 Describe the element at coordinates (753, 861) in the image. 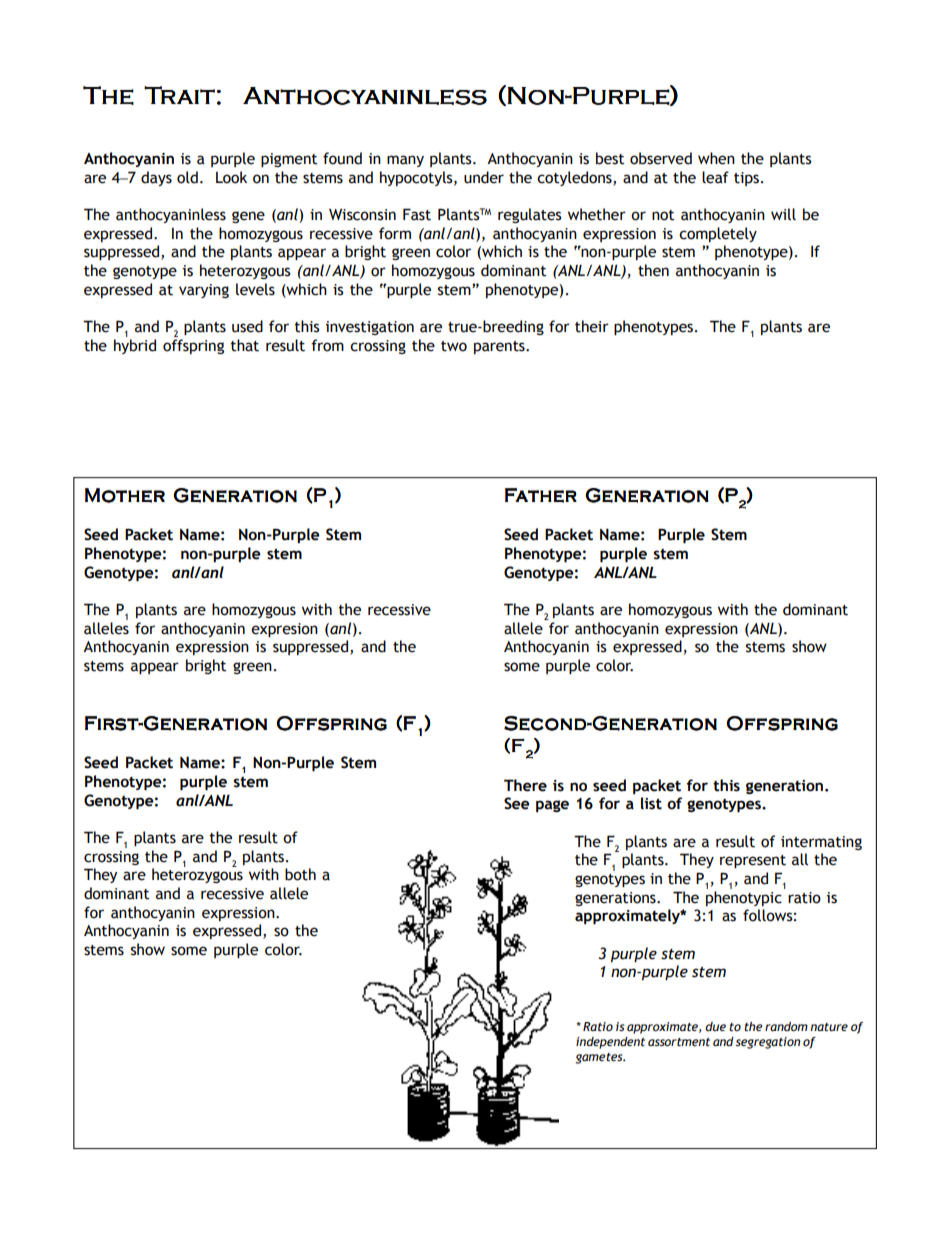

I see `represent` at that location.
